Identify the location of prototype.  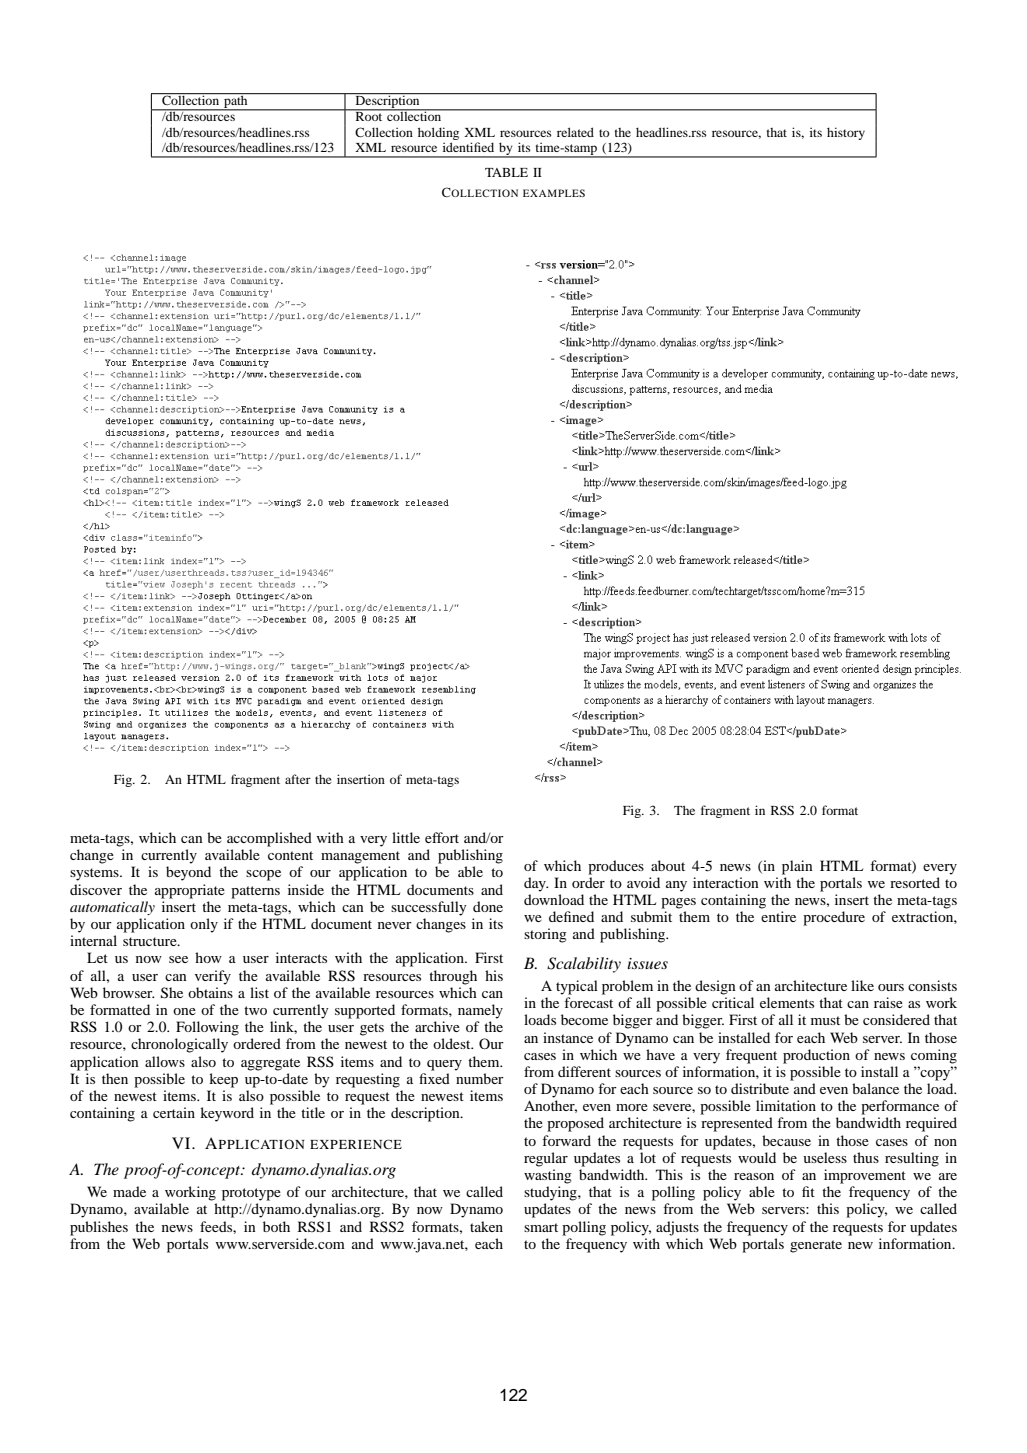
(251, 1194).
